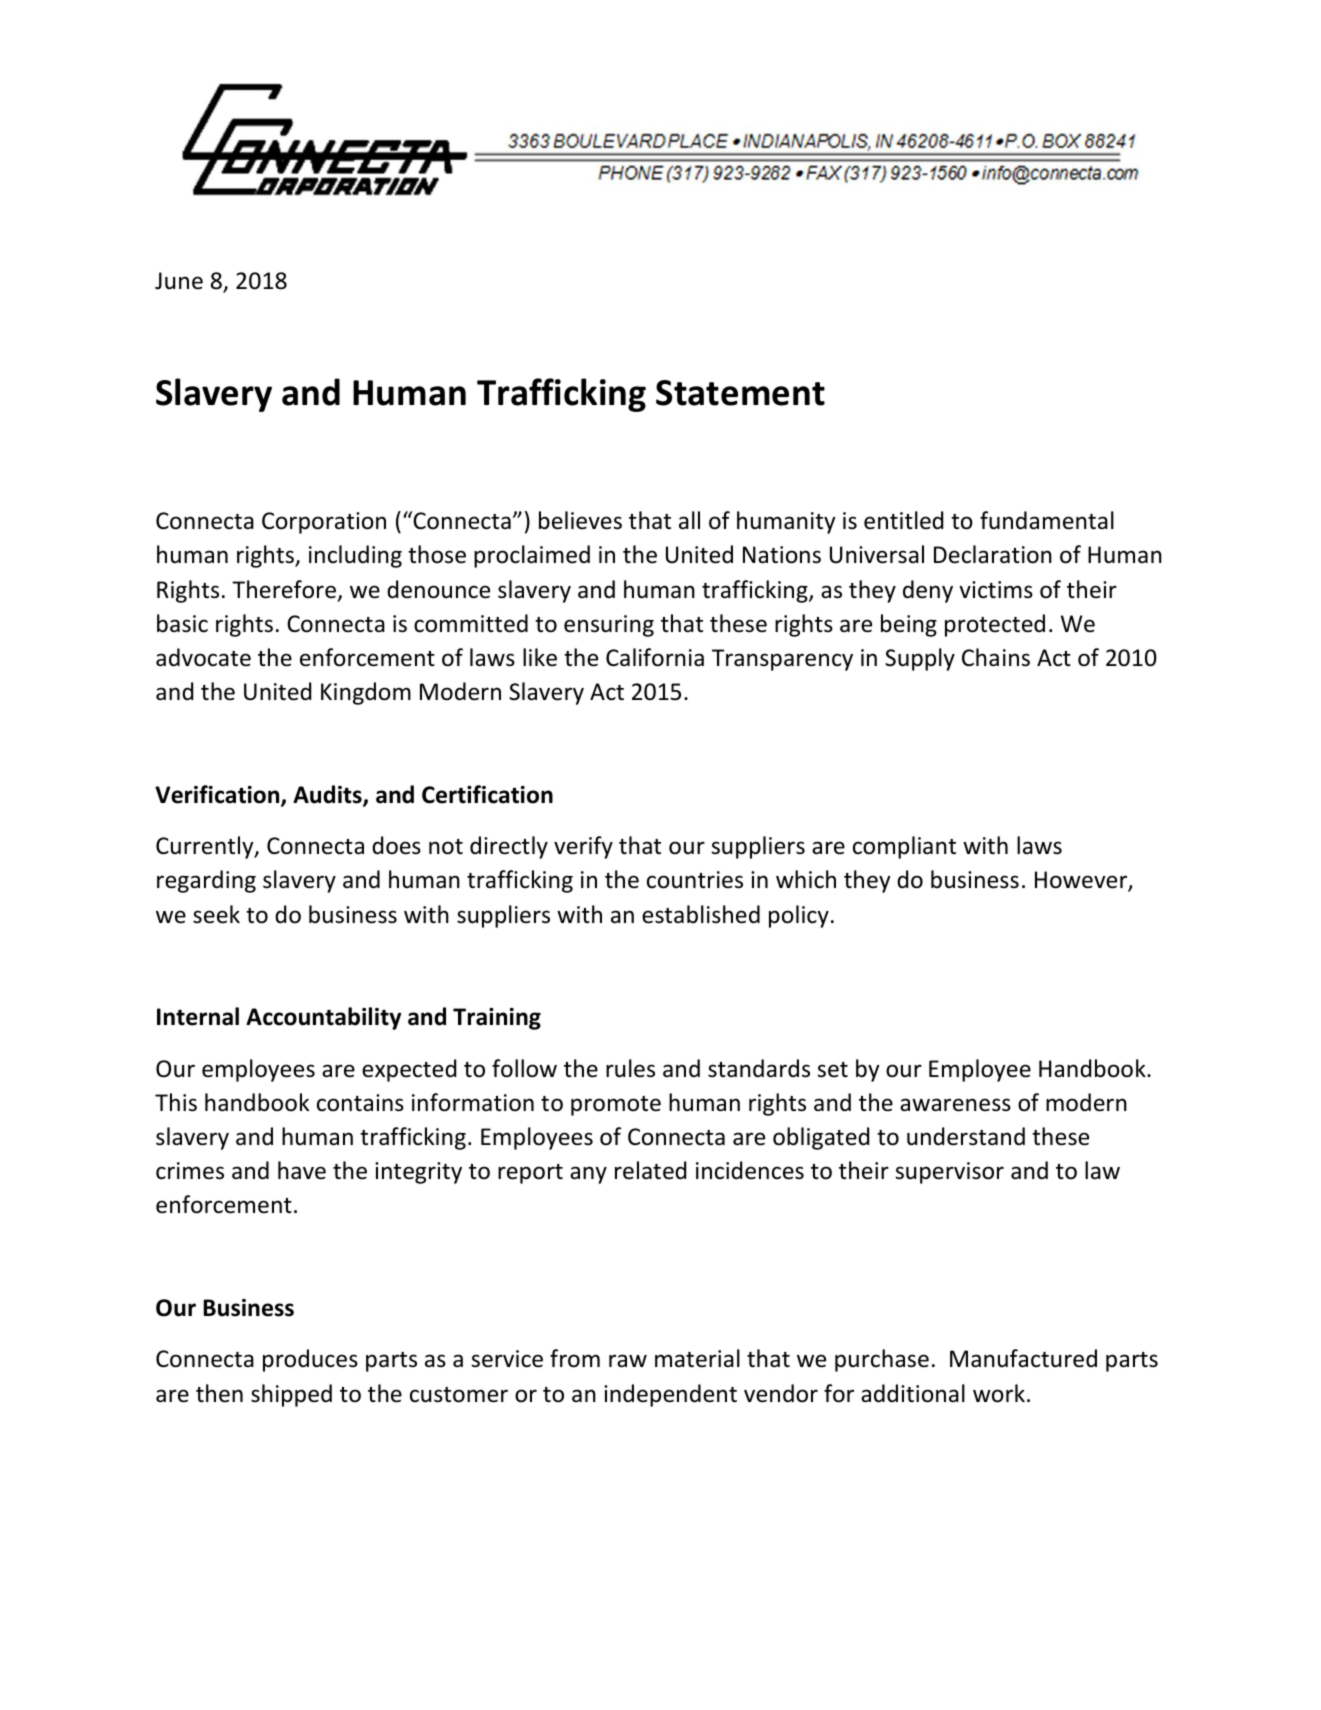 The height and width of the document is (1710, 1321). Describe the element at coordinates (630, 1068) in the document. I see `rules` at that location.
